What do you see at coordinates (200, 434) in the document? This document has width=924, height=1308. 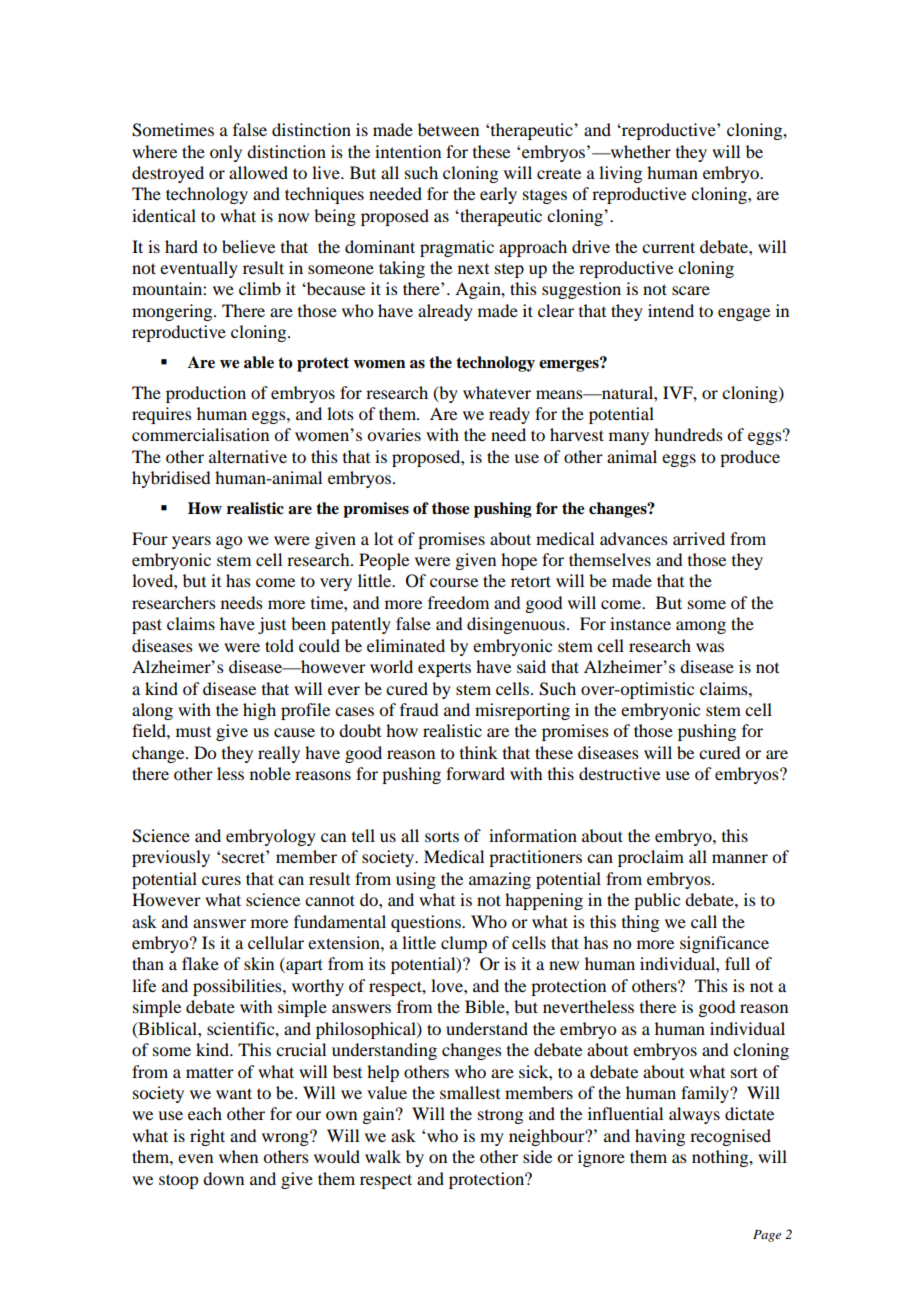 I see `commercialisation` at bounding box center [200, 434].
